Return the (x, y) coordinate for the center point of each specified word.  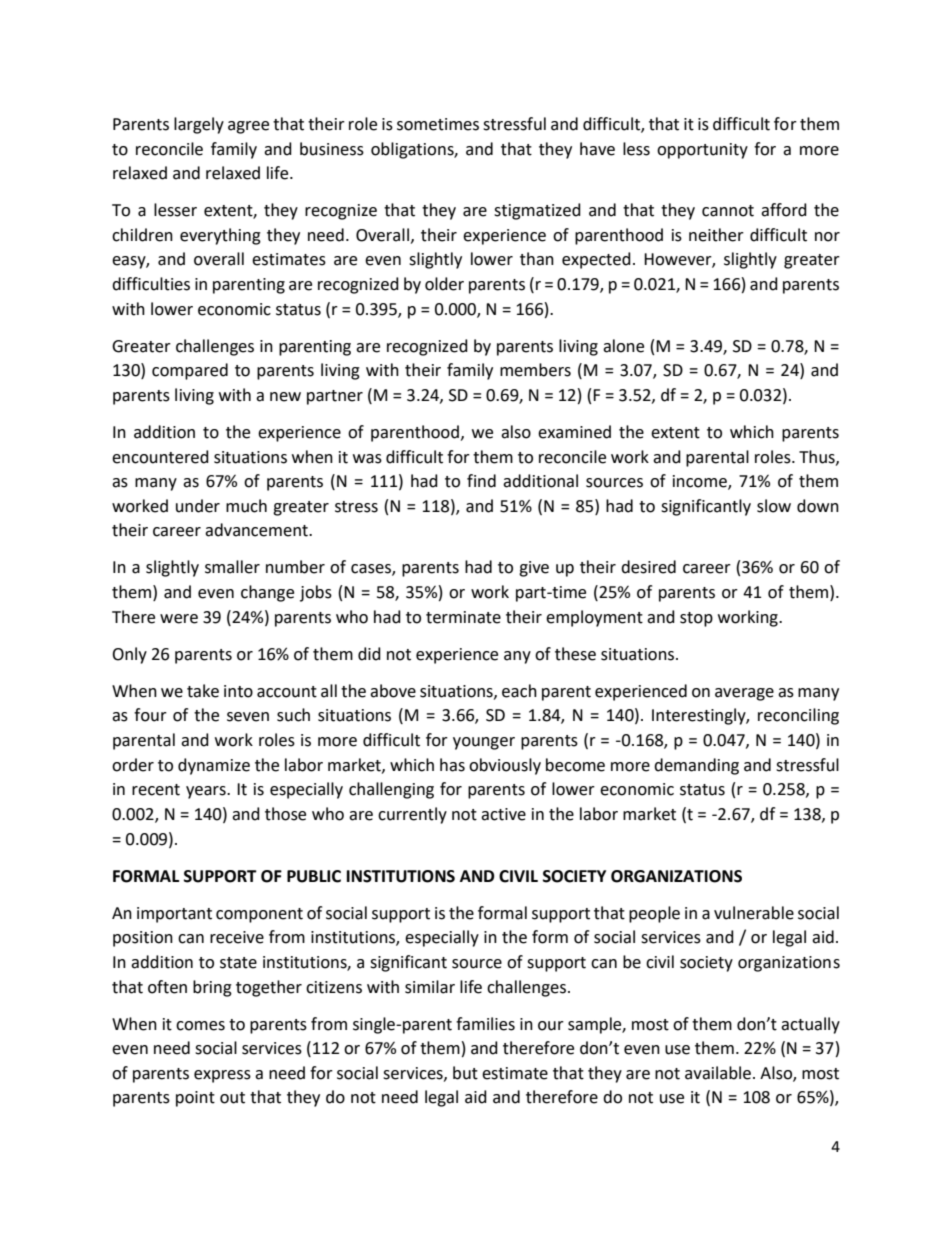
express (222, 1076)
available (718, 1073)
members (535, 370)
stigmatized (537, 211)
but (465, 1073)
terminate (463, 617)
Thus (818, 457)
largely (199, 125)
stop (696, 619)
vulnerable (754, 913)
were (179, 619)
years (207, 792)
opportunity (702, 151)
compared (190, 371)
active (503, 814)
